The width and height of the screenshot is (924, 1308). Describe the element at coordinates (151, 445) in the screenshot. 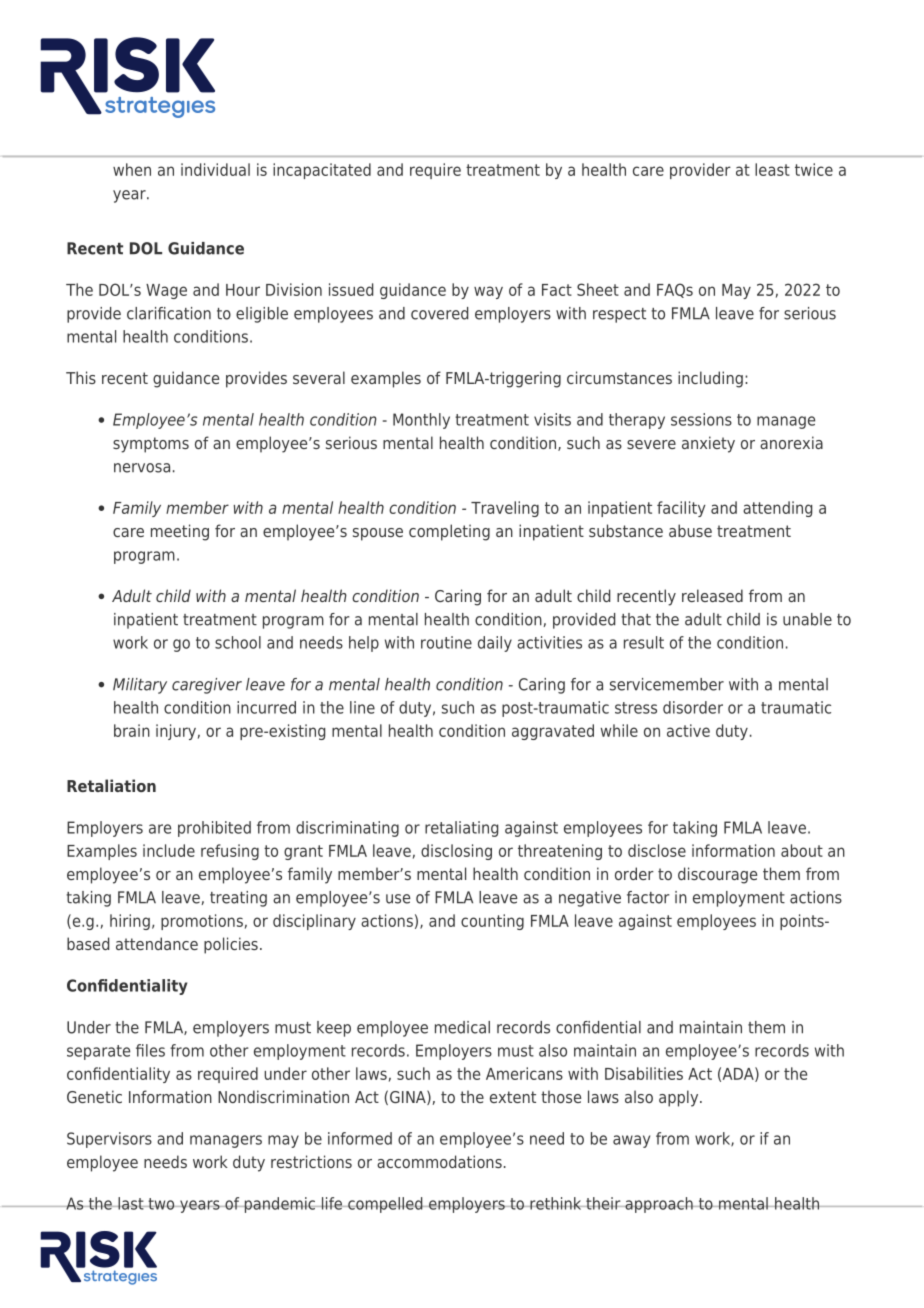

I see `symptoms` at that location.
